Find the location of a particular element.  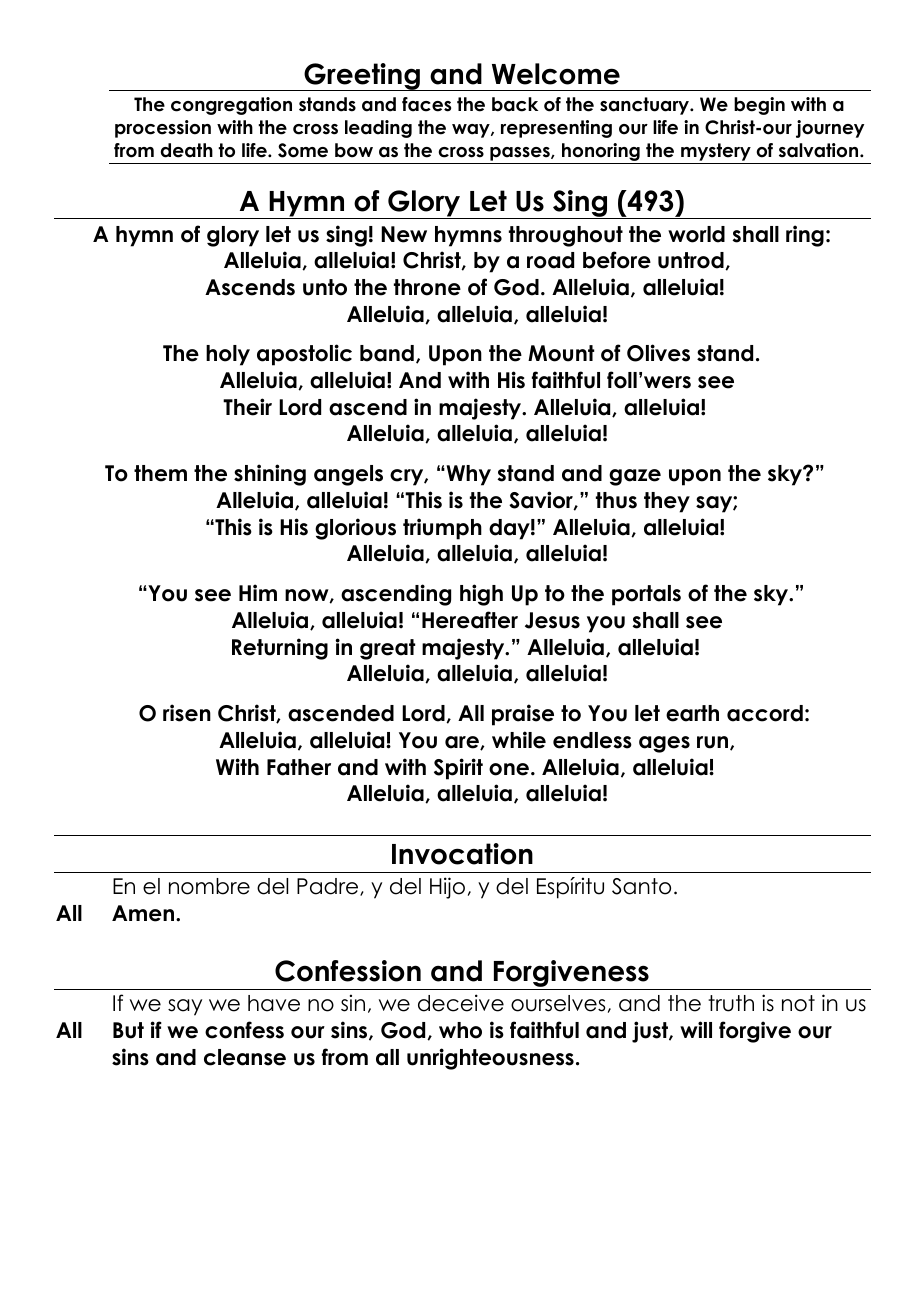

high is located at coordinates (481, 595).
